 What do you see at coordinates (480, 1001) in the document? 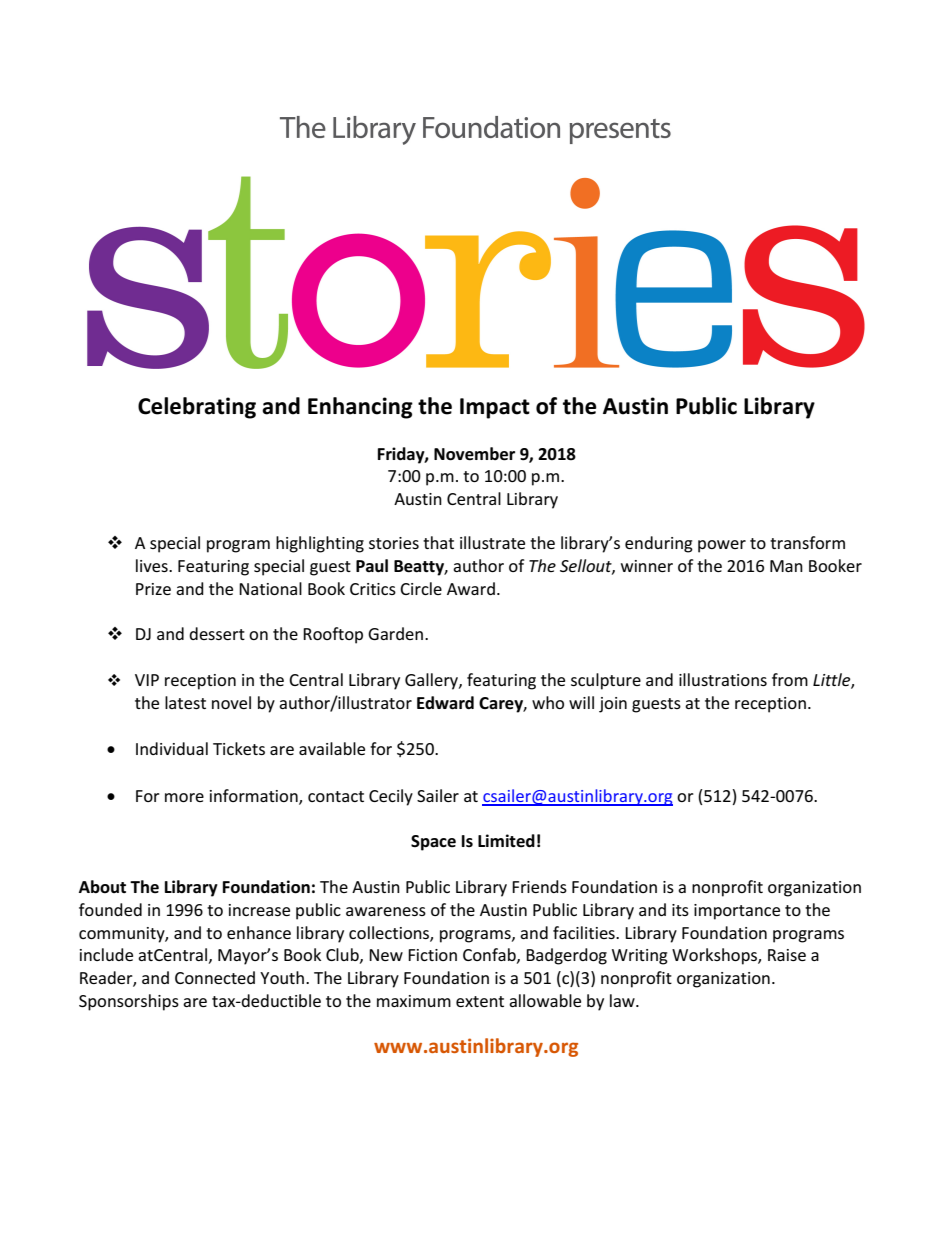
I see `extent` at bounding box center [480, 1001].
